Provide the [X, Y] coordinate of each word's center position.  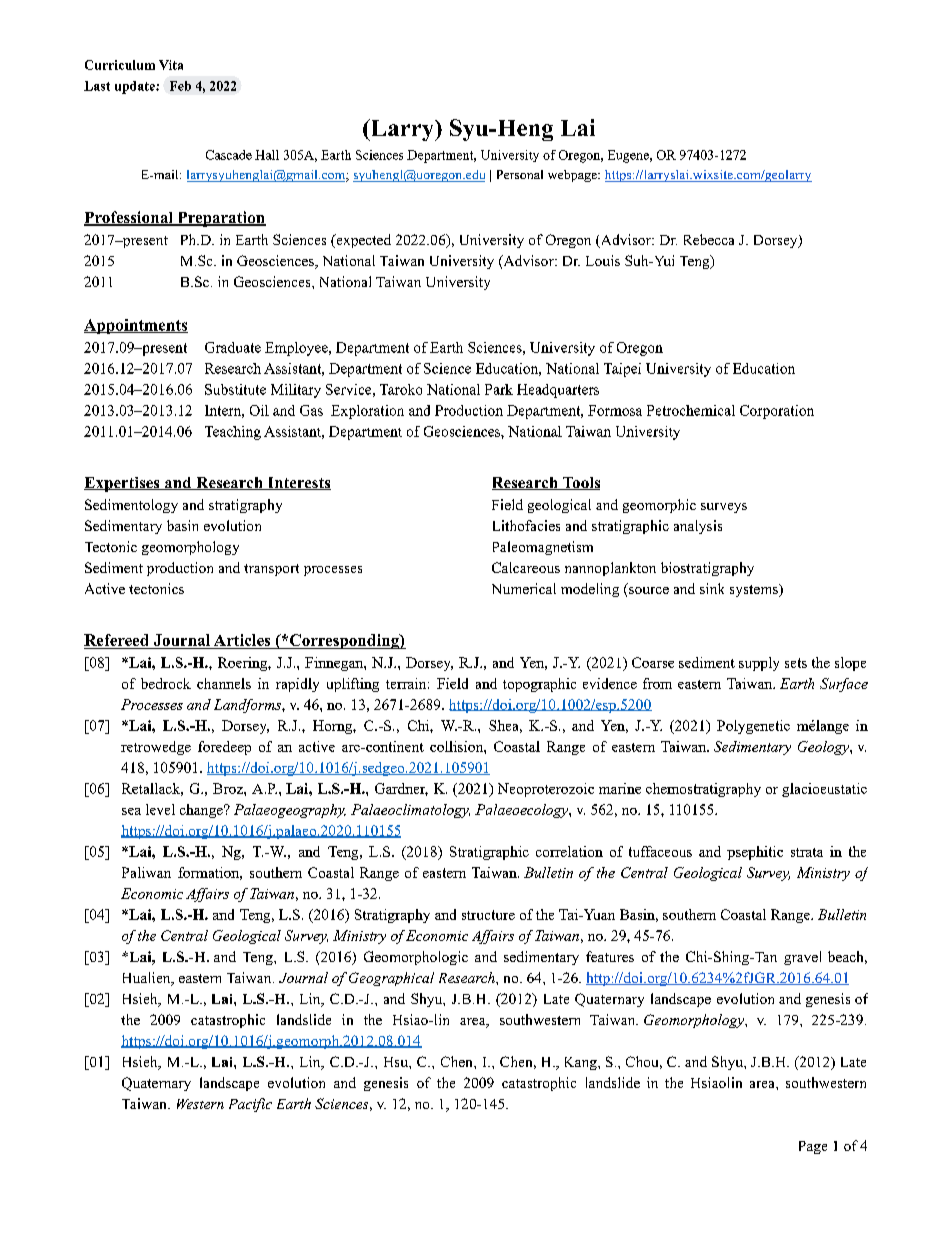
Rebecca [709, 239]
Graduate [233, 347]
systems [755, 590]
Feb [180, 86]
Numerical [524, 588]
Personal [520, 174]
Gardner [401, 789]
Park [499, 389]
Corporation [777, 412]
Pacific [250, 1105]
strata [807, 852]
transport [271, 570]
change [202, 811]
